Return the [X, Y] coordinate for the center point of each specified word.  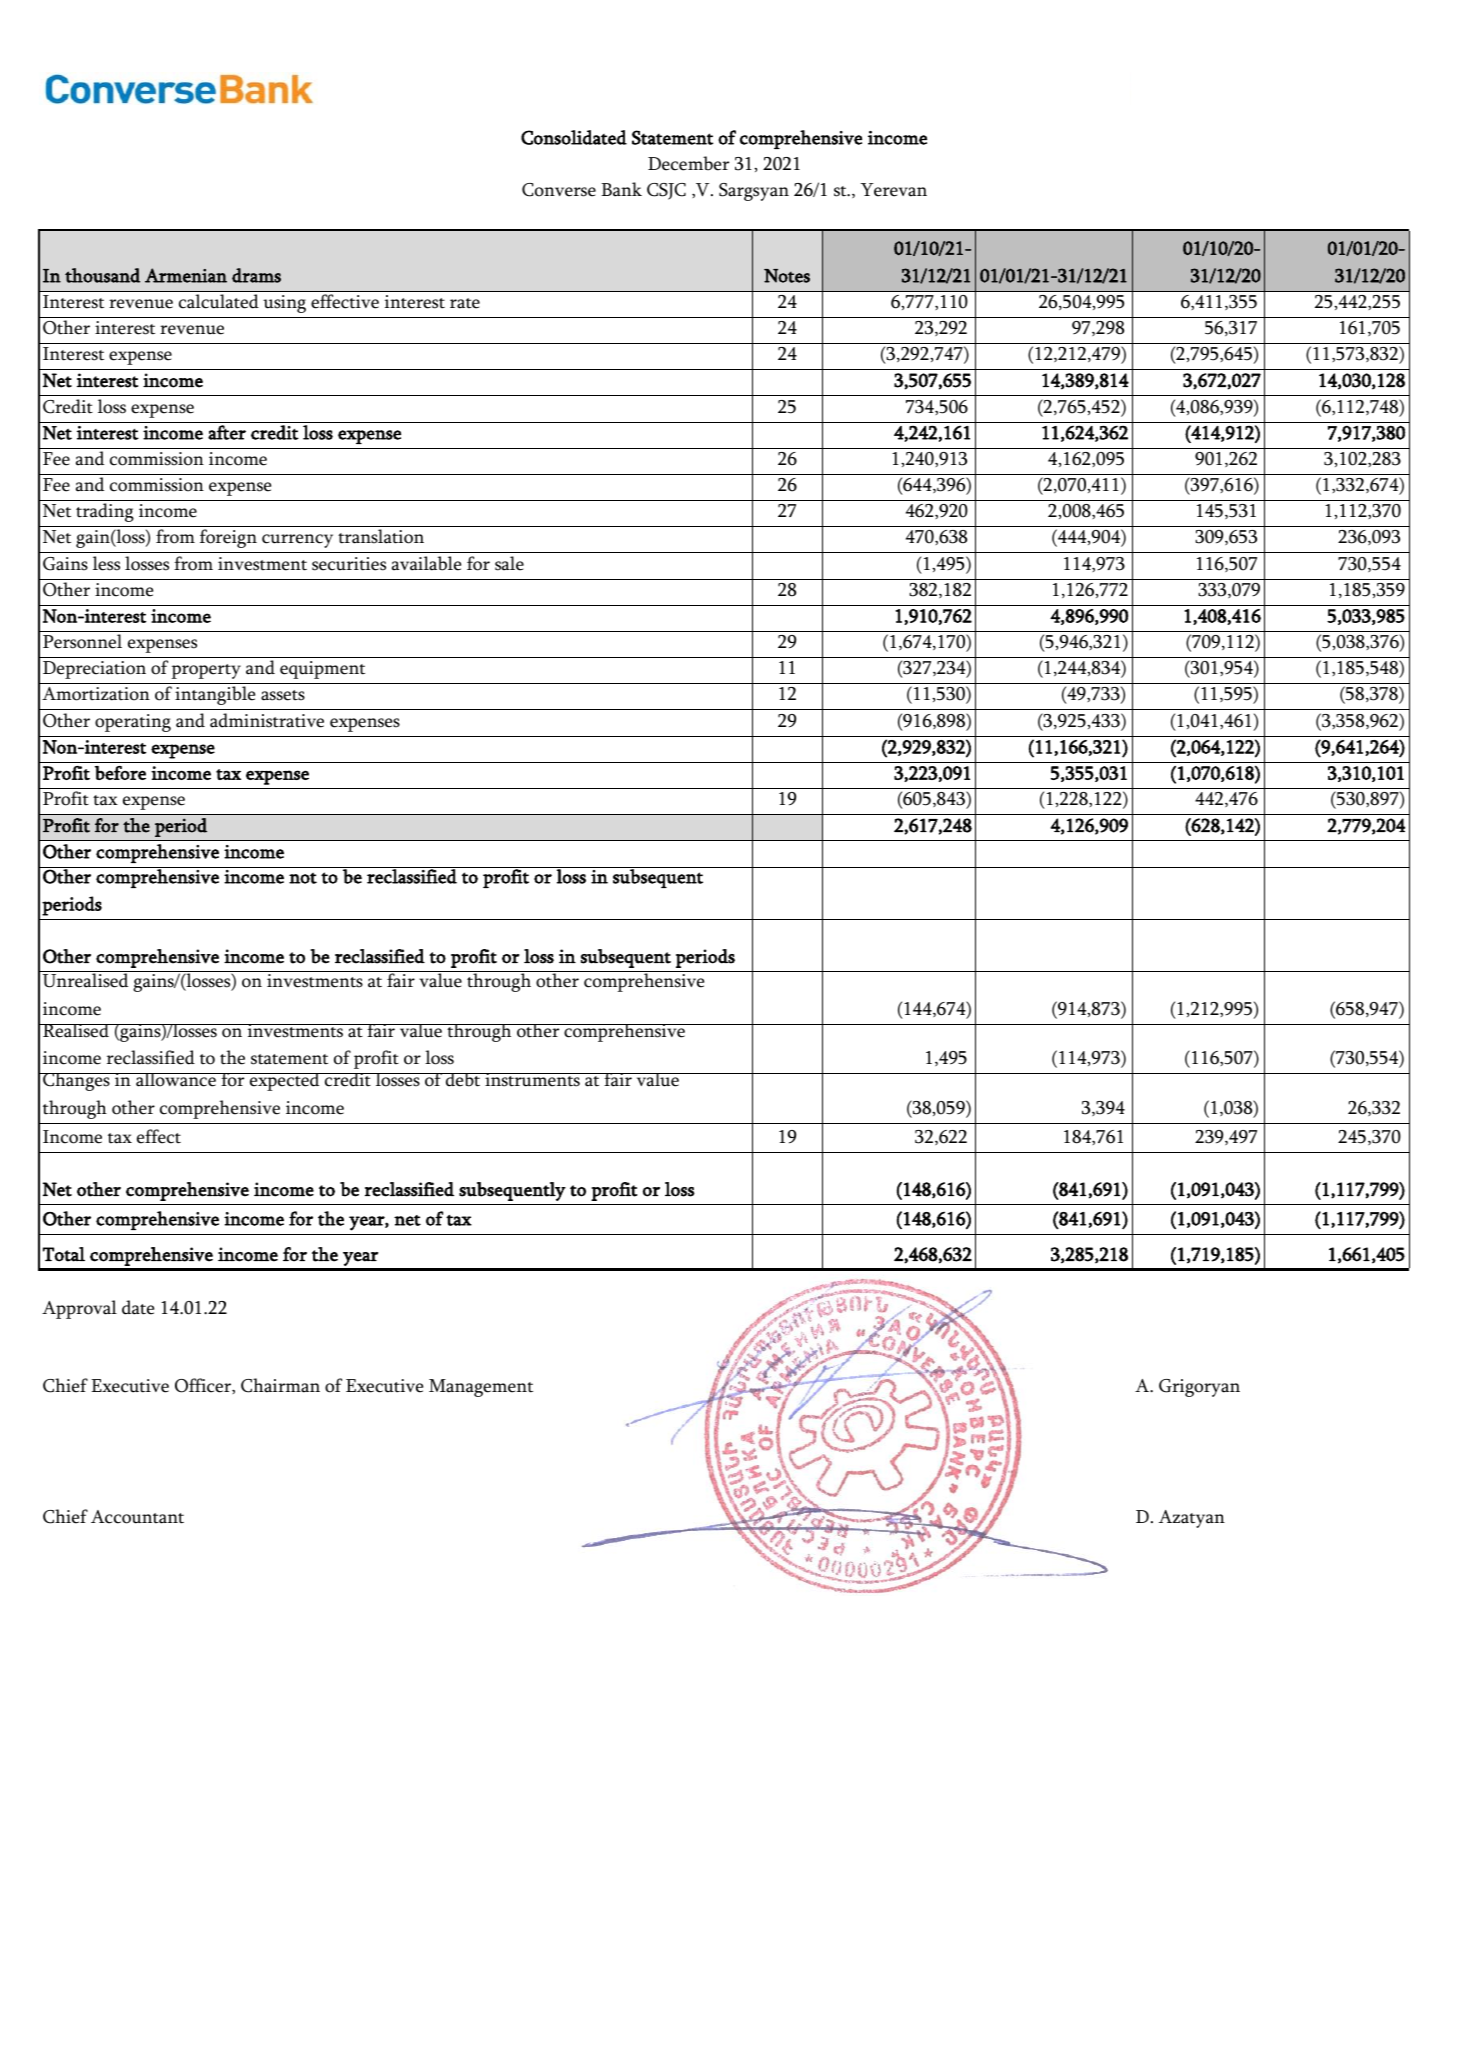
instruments [532, 1080]
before [120, 773]
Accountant [137, 1517]
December [688, 163]
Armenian [186, 275]
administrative [267, 720]
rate [465, 303]
